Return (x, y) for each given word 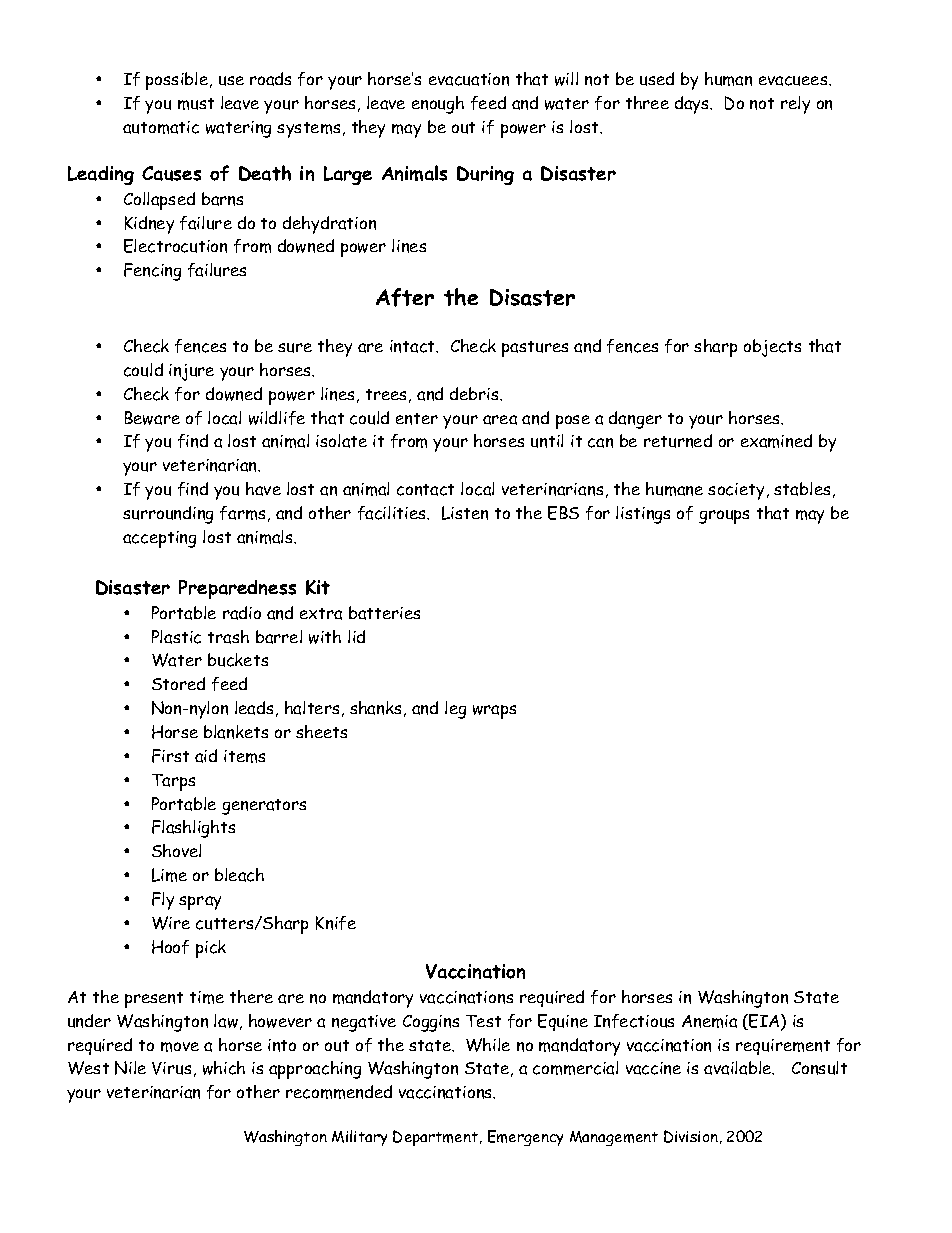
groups (724, 517)
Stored (178, 683)
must (196, 104)
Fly (163, 901)
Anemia (709, 1021)
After (405, 297)
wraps (494, 712)
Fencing (152, 272)
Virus (171, 1068)
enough (438, 105)
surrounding (168, 515)
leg (455, 710)
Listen (465, 513)
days (693, 105)
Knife (336, 923)
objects (772, 348)
